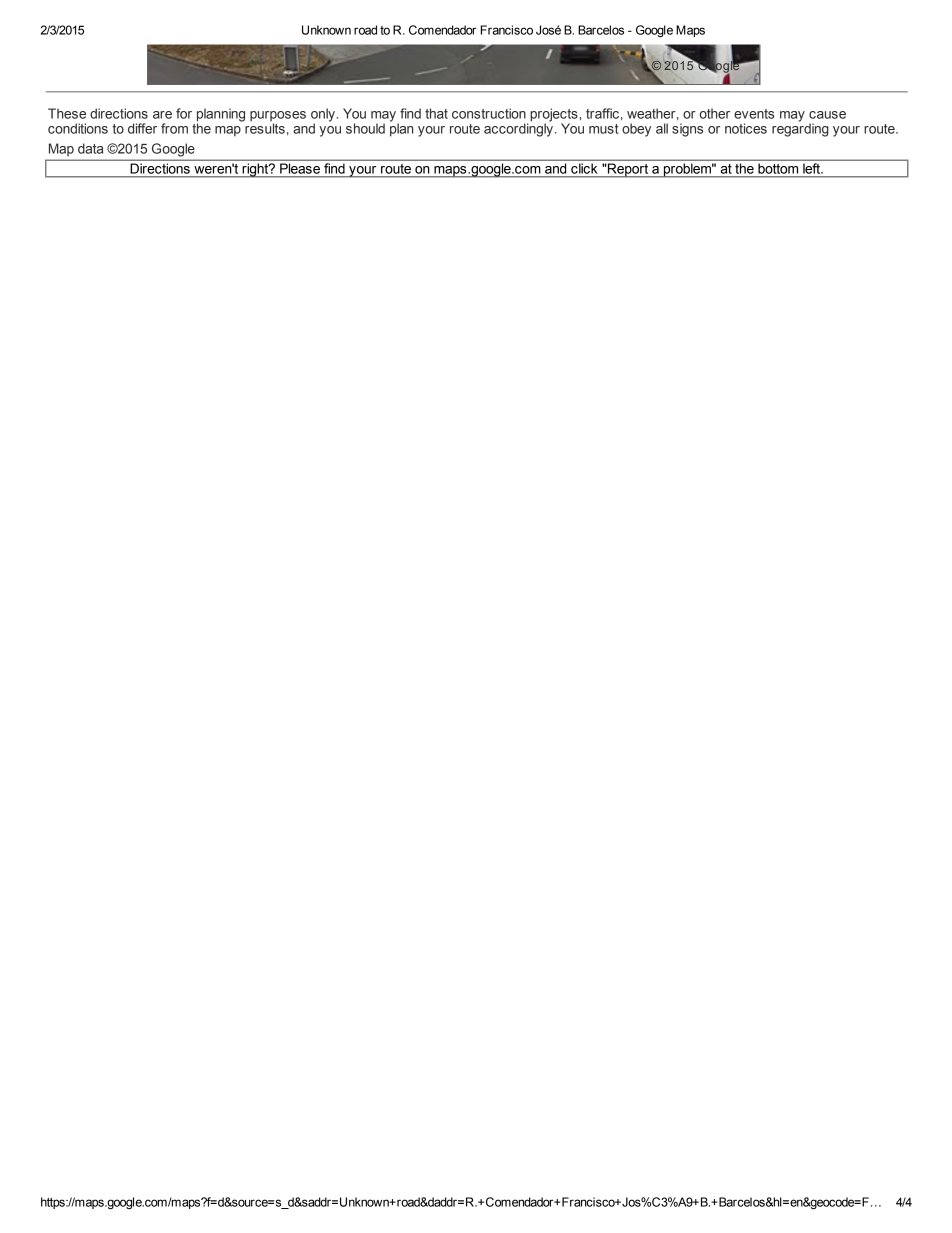 The height and width of the image is (1233, 952). Describe the element at coordinates (687, 130) in the image. I see `signs` at that location.
